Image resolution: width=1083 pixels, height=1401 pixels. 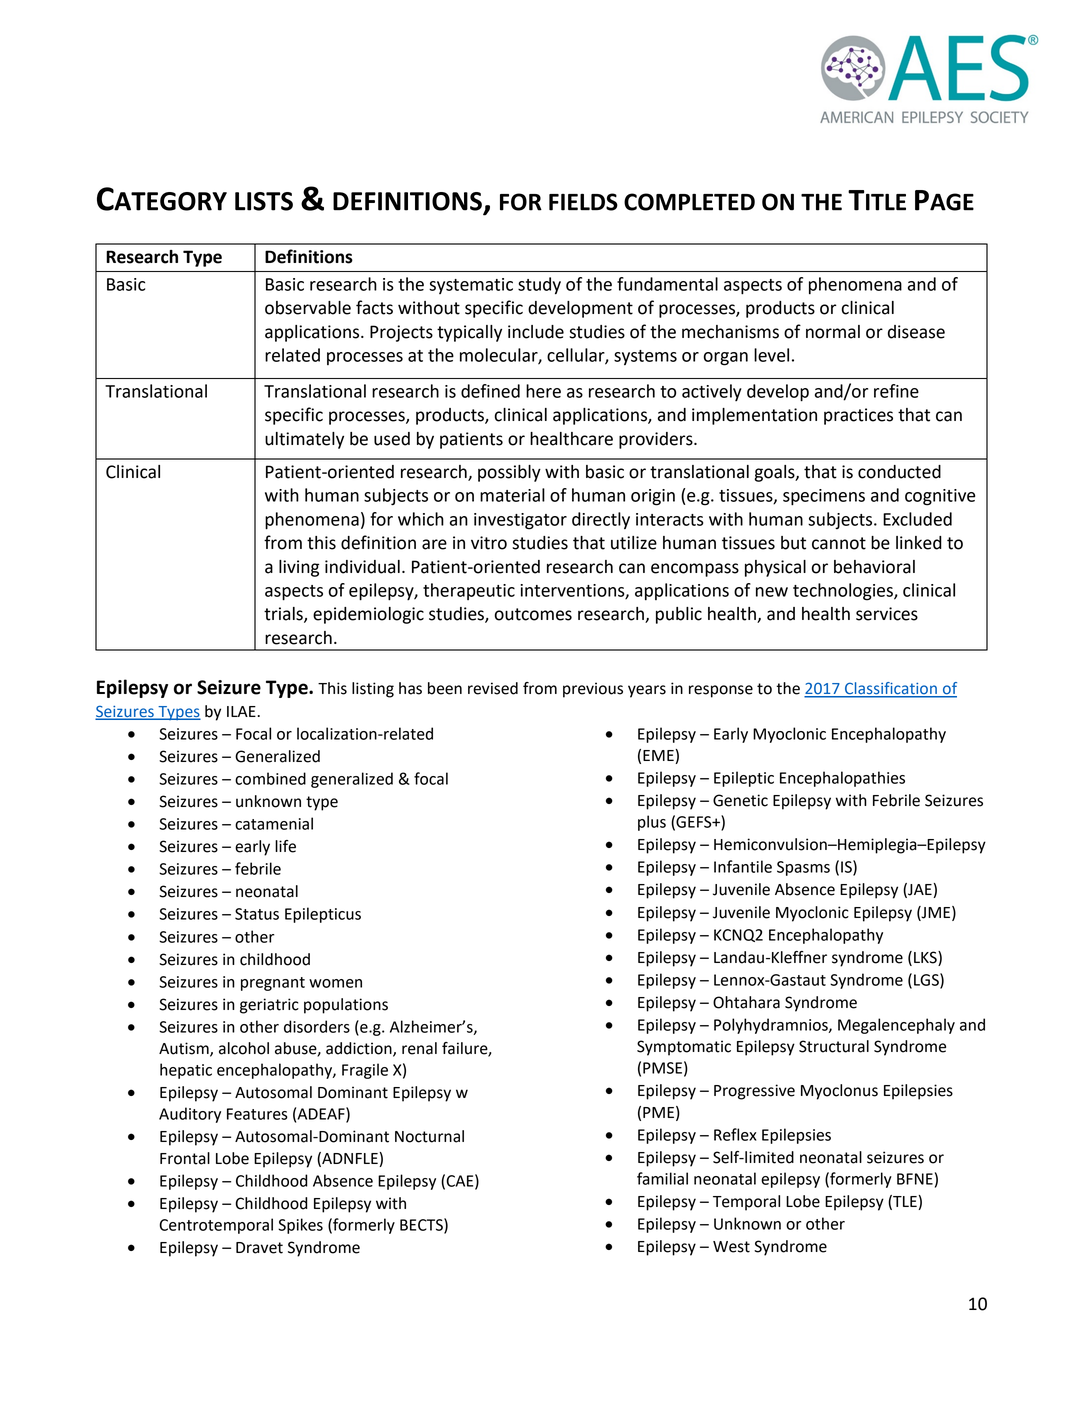 What do you see at coordinates (300, 1226) in the screenshot?
I see `Spikes` at bounding box center [300, 1226].
